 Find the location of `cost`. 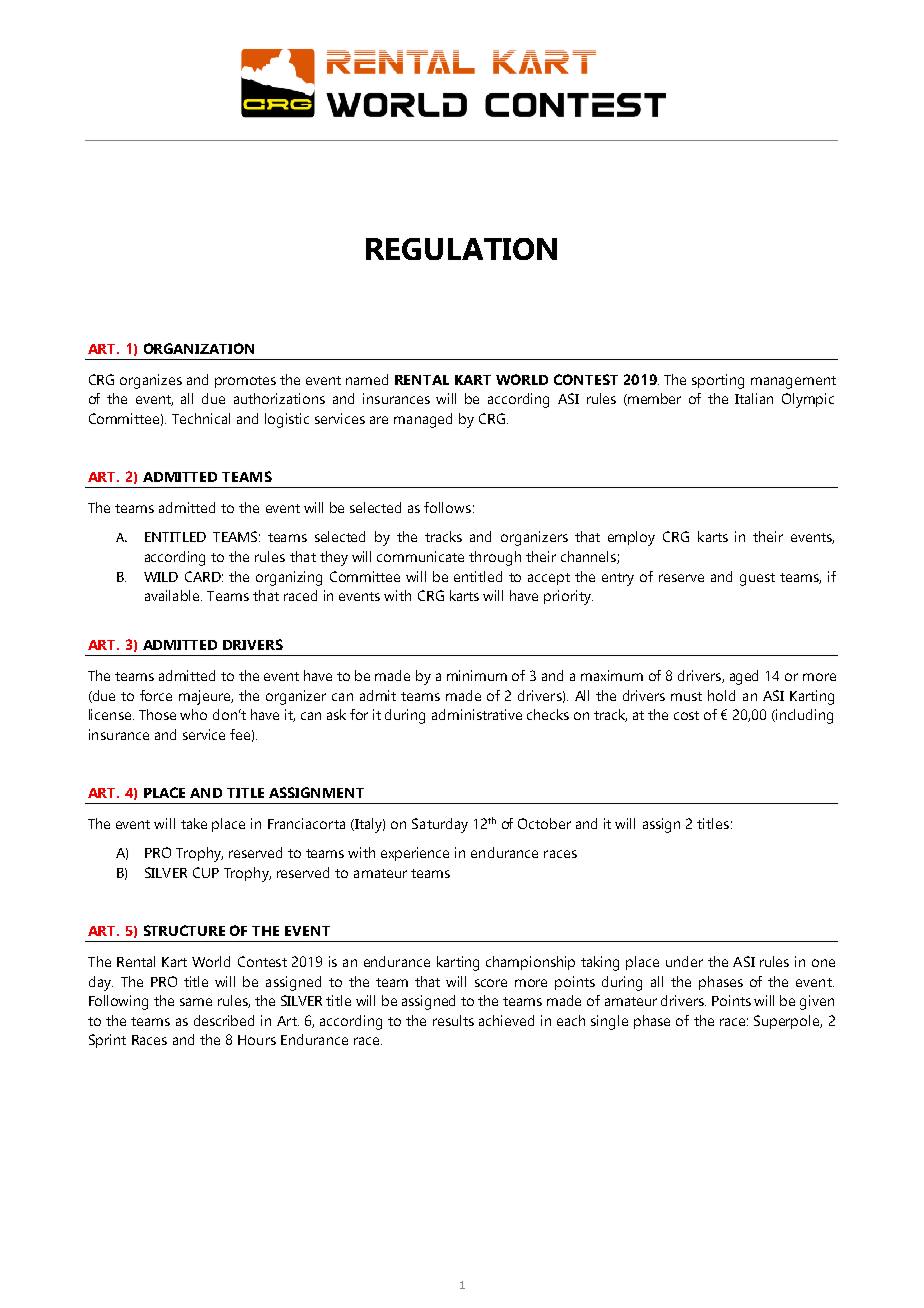

cost is located at coordinates (686, 715).
